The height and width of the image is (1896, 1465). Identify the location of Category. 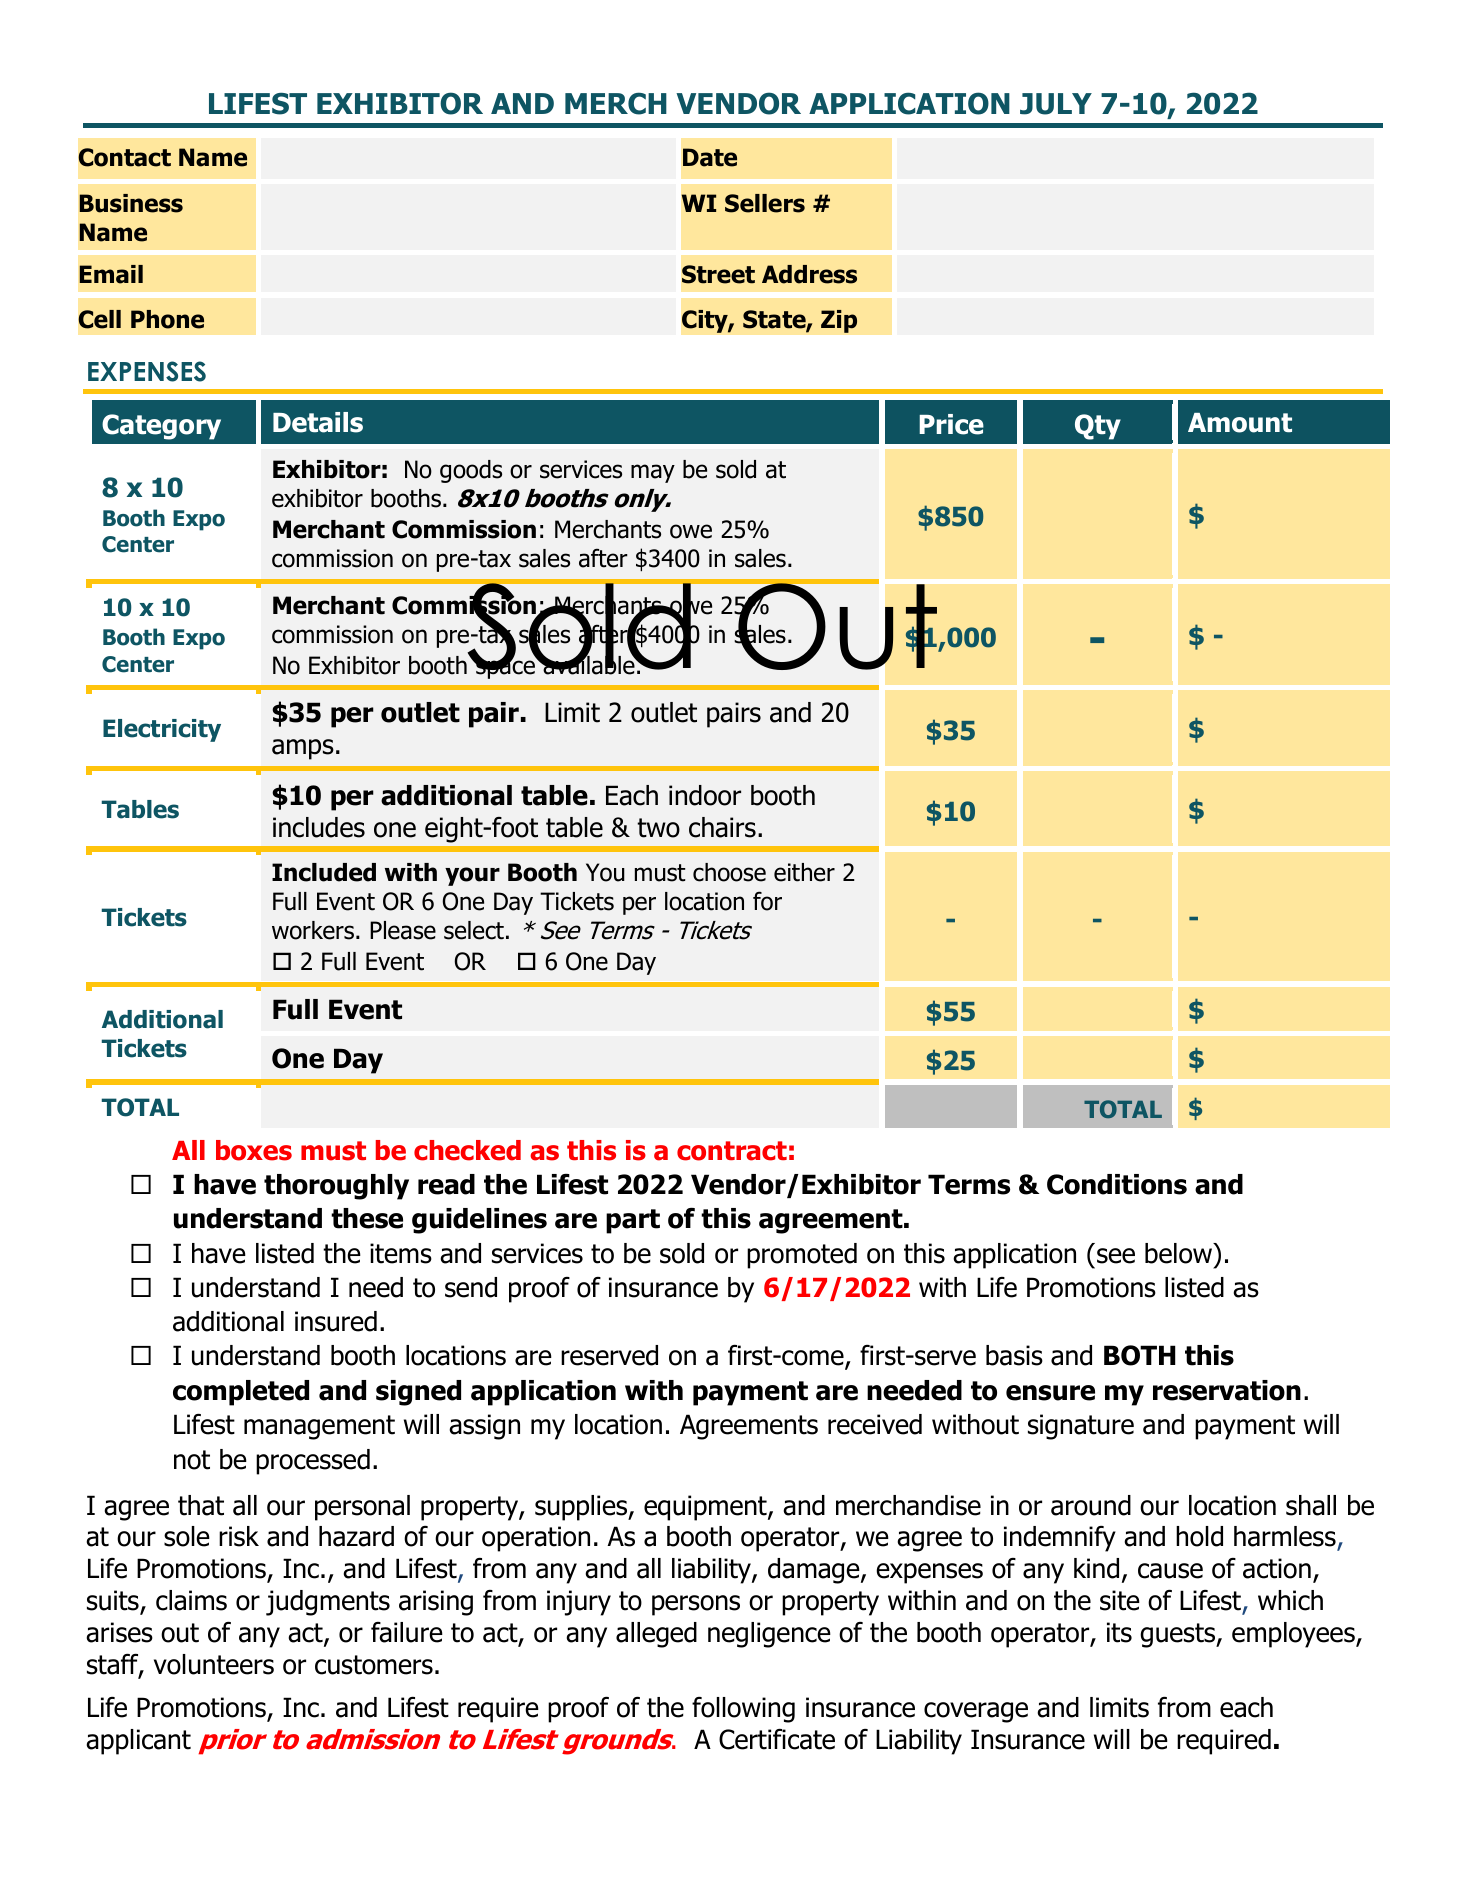
(161, 427).
